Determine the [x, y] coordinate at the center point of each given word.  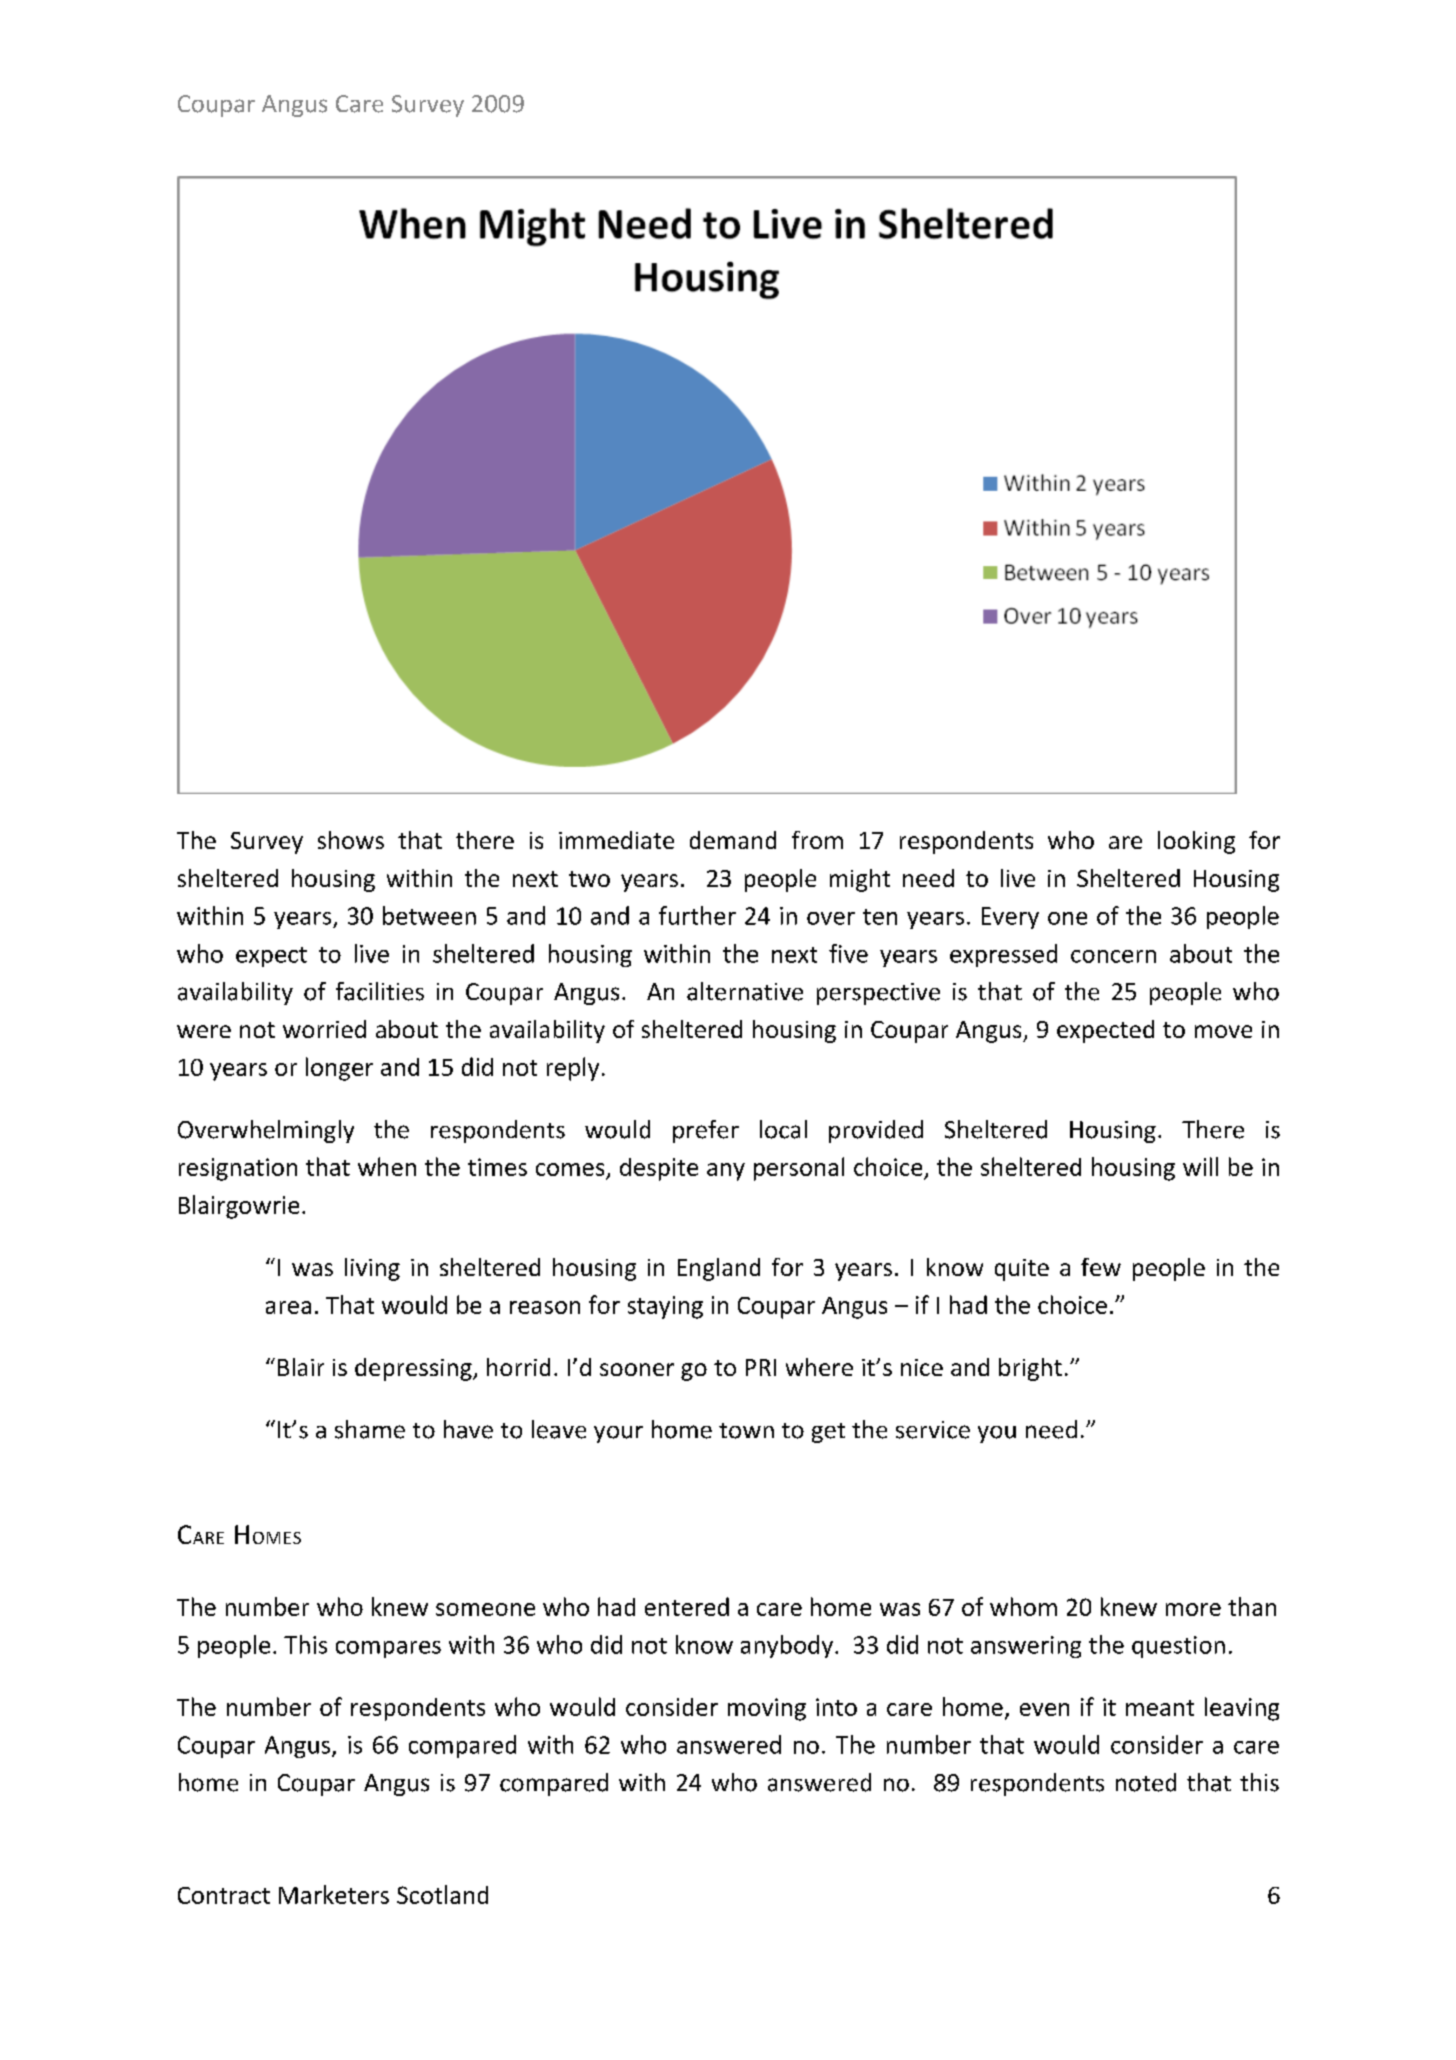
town [746, 1431]
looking [1196, 842]
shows [351, 840]
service [933, 1430]
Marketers [334, 1894]
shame [370, 1429]
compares [388, 1649]
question [1178, 1647]
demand [733, 840]
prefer [706, 1131]
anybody [787, 1646]
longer [339, 1069]
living [372, 1269]
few [1101, 1267]
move [1223, 1031]
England [719, 1269]
